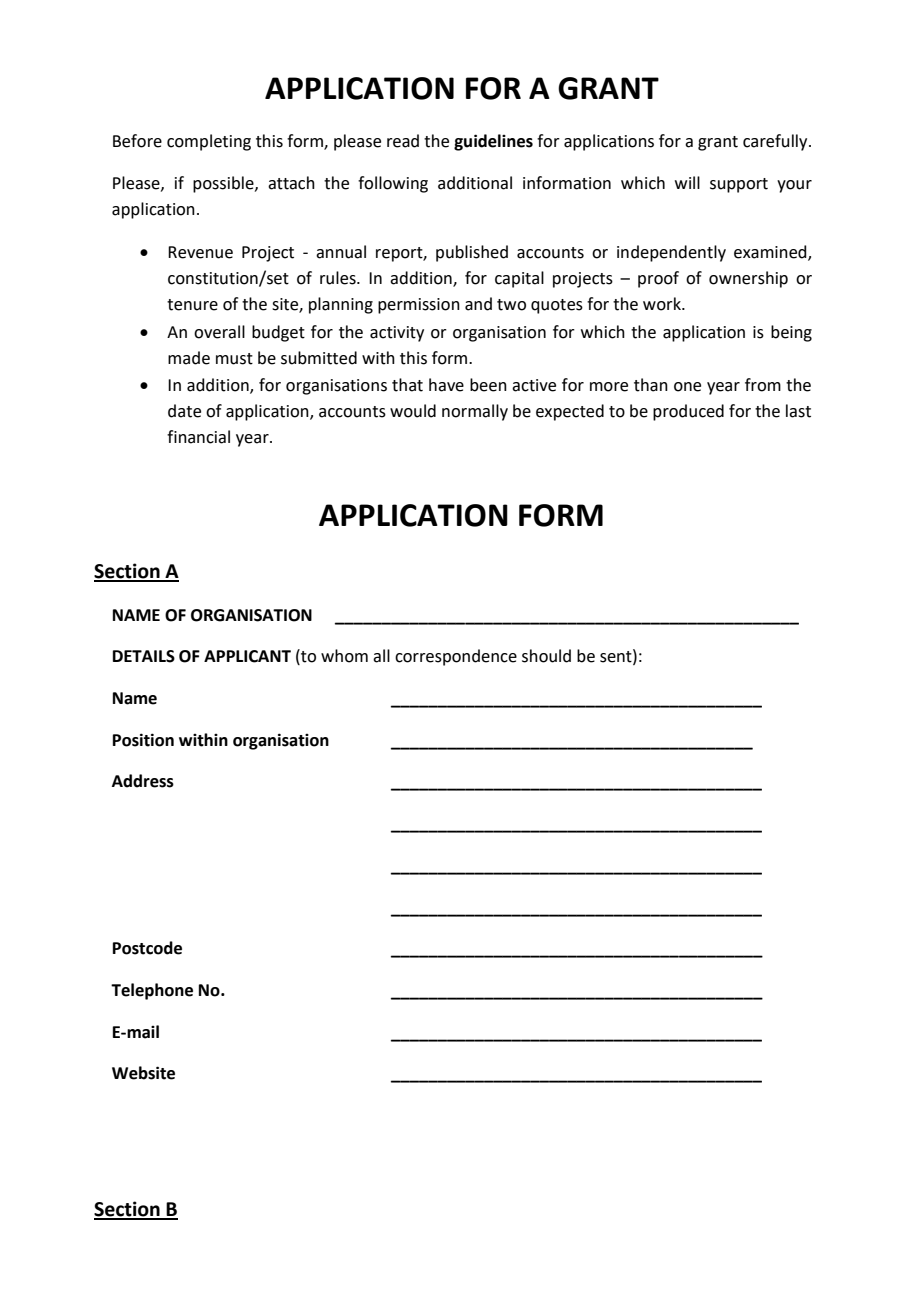  Describe the element at coordinates (739, 185) in the screenshot. I see `support` at that location.
